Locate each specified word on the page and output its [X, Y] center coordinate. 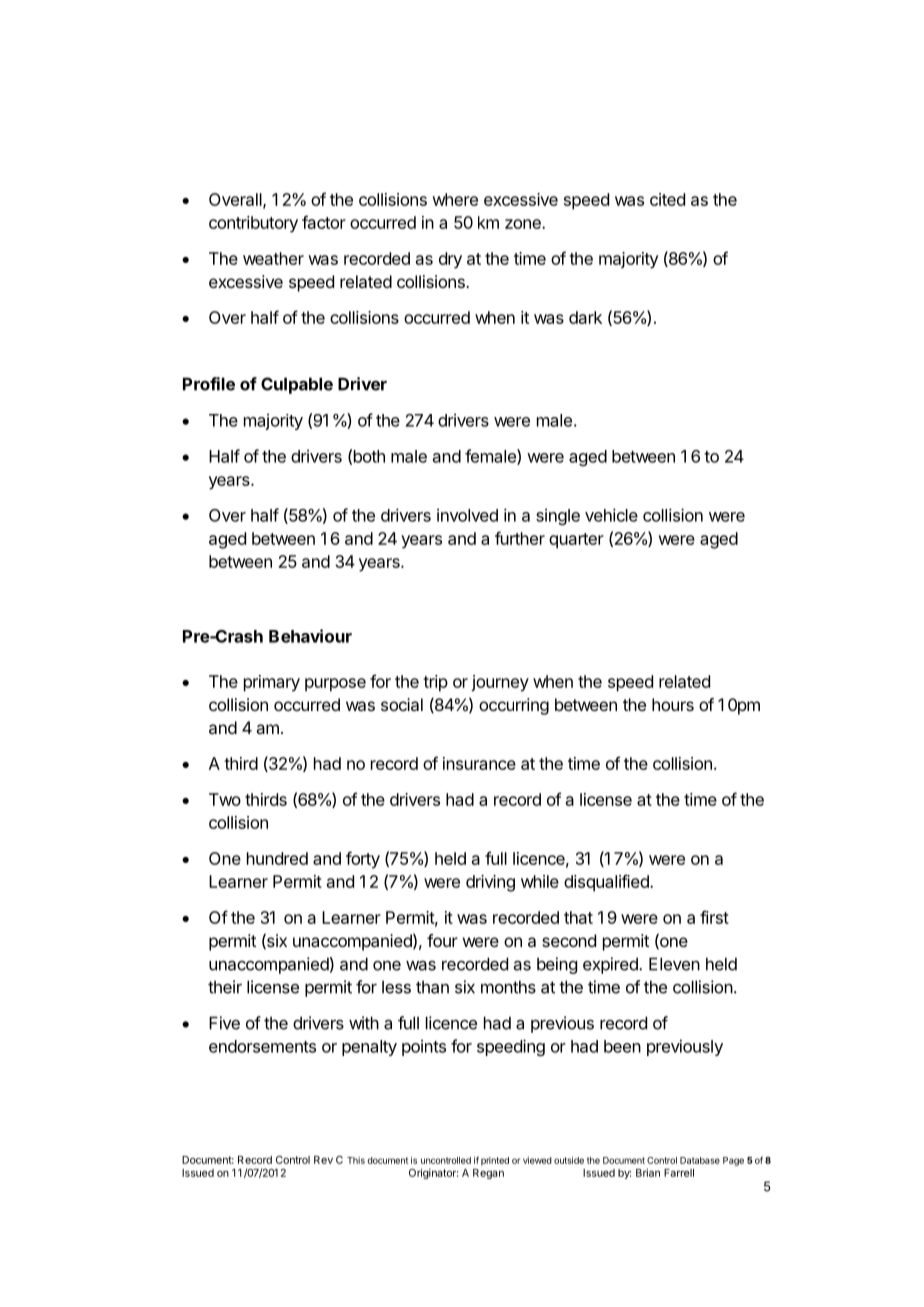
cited [667, 199]
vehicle [611, 515]
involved [467, 515]
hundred [277, 858]
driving [490, 883]
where [455, 199]
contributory [253, 224]
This [356, 1160]
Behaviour [310, 636]
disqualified [607, 883]
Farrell [679, 1173]
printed [495, 1161]
